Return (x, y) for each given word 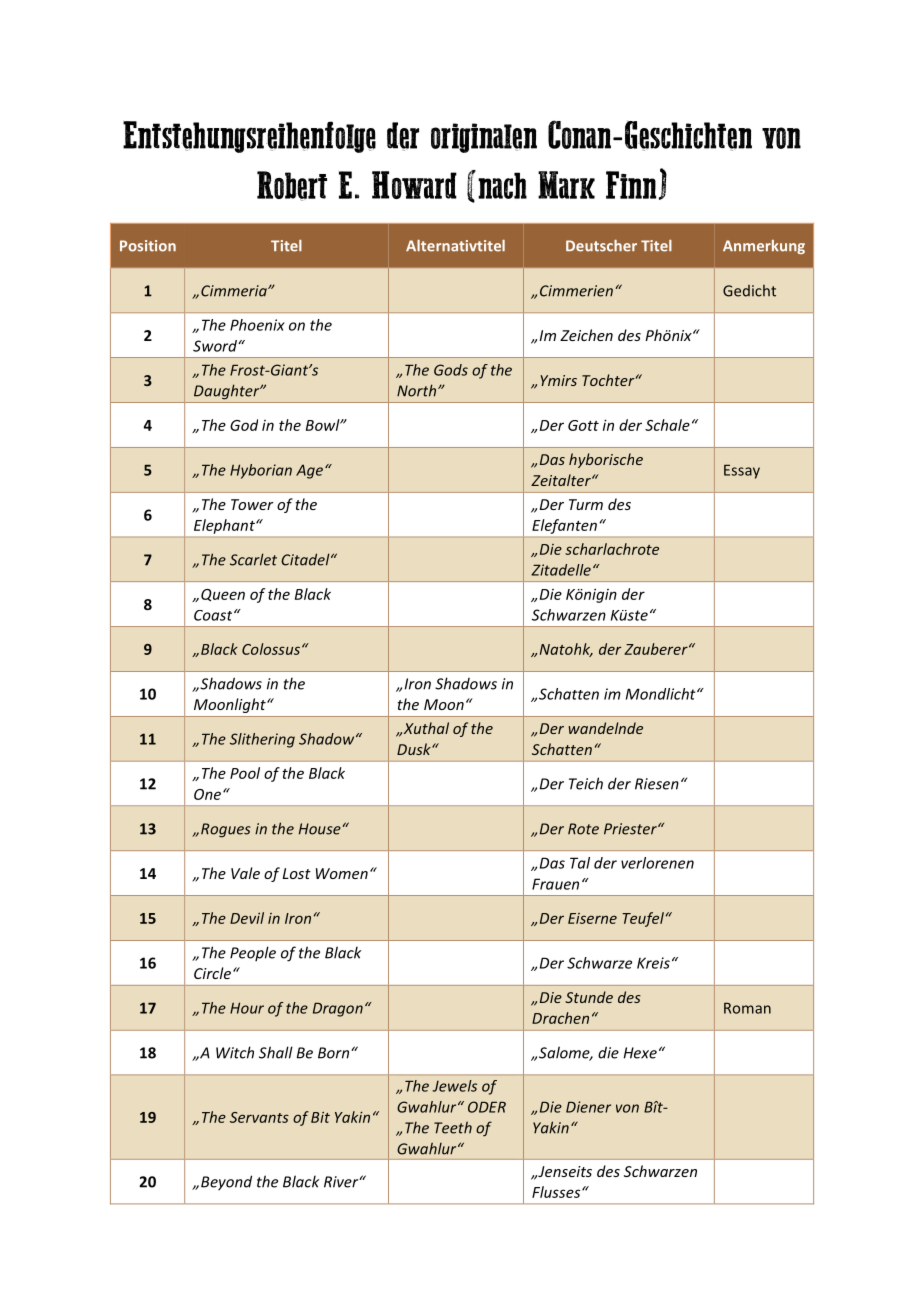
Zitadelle (561, 570)
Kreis (653, 963)
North (418, 390)
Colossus (271, 649)
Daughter (228, 392)
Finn (631, 185)
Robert (292, 186)
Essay (742, 471)
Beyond (226, 1183)
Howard (414, 185)
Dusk (415, 749)
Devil (247, 918)
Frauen (555, 884)
